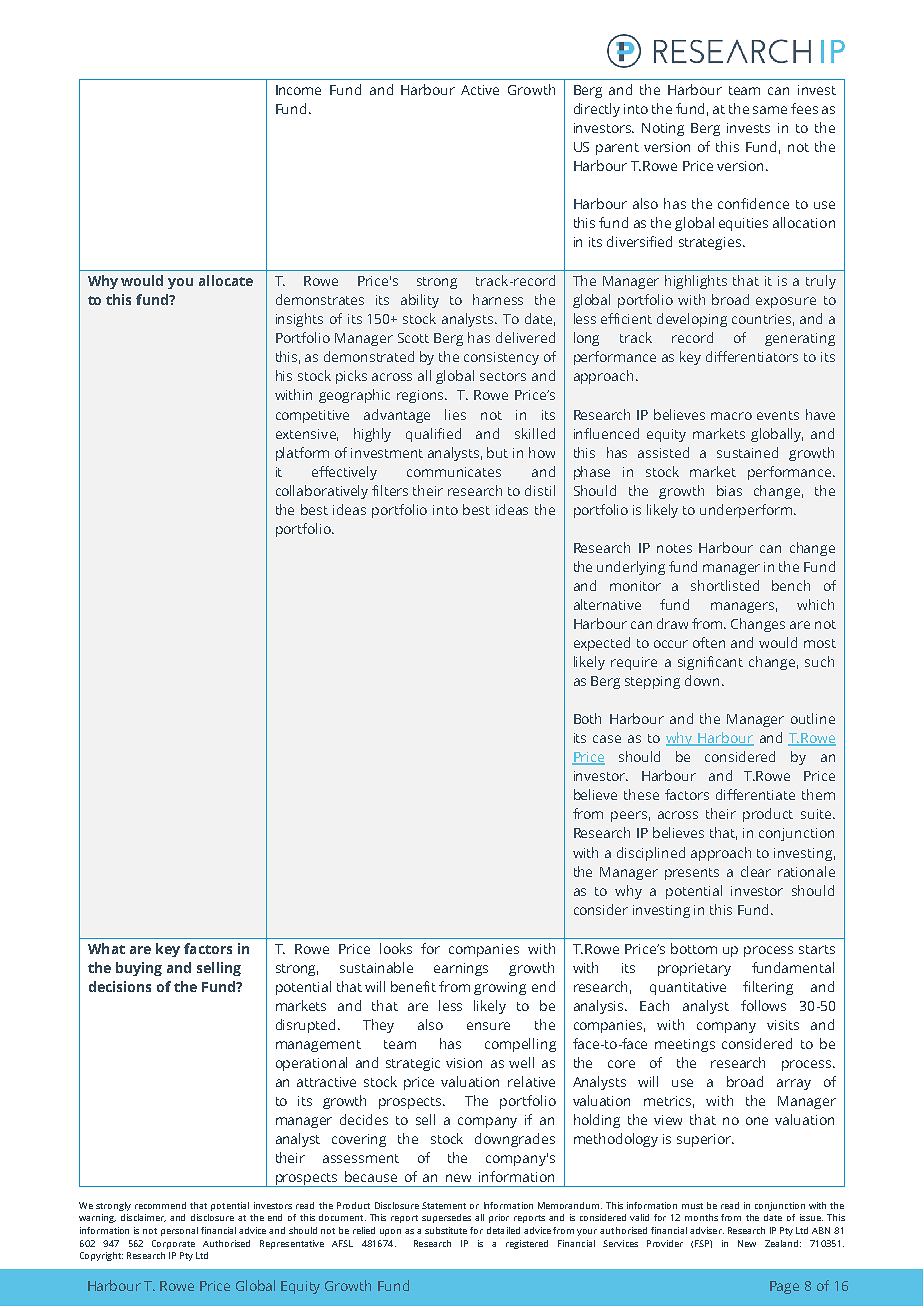 This screenshot has width=924, height=1308. Describe the element at coordinates (707, 1230) in the screenshot. I see `adviser` at that location.
